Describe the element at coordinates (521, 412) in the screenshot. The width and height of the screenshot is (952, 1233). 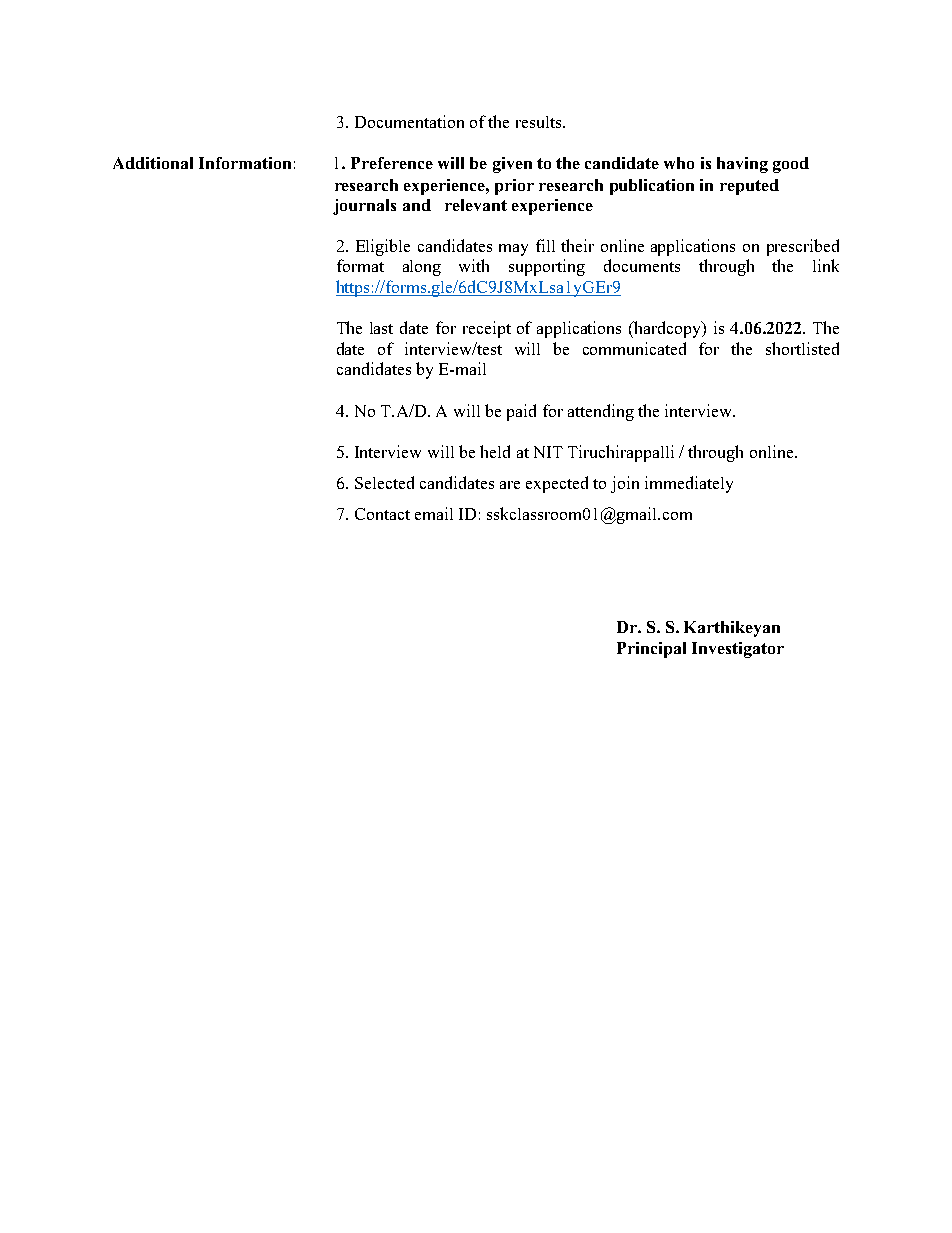
I see `paid` at that location.
